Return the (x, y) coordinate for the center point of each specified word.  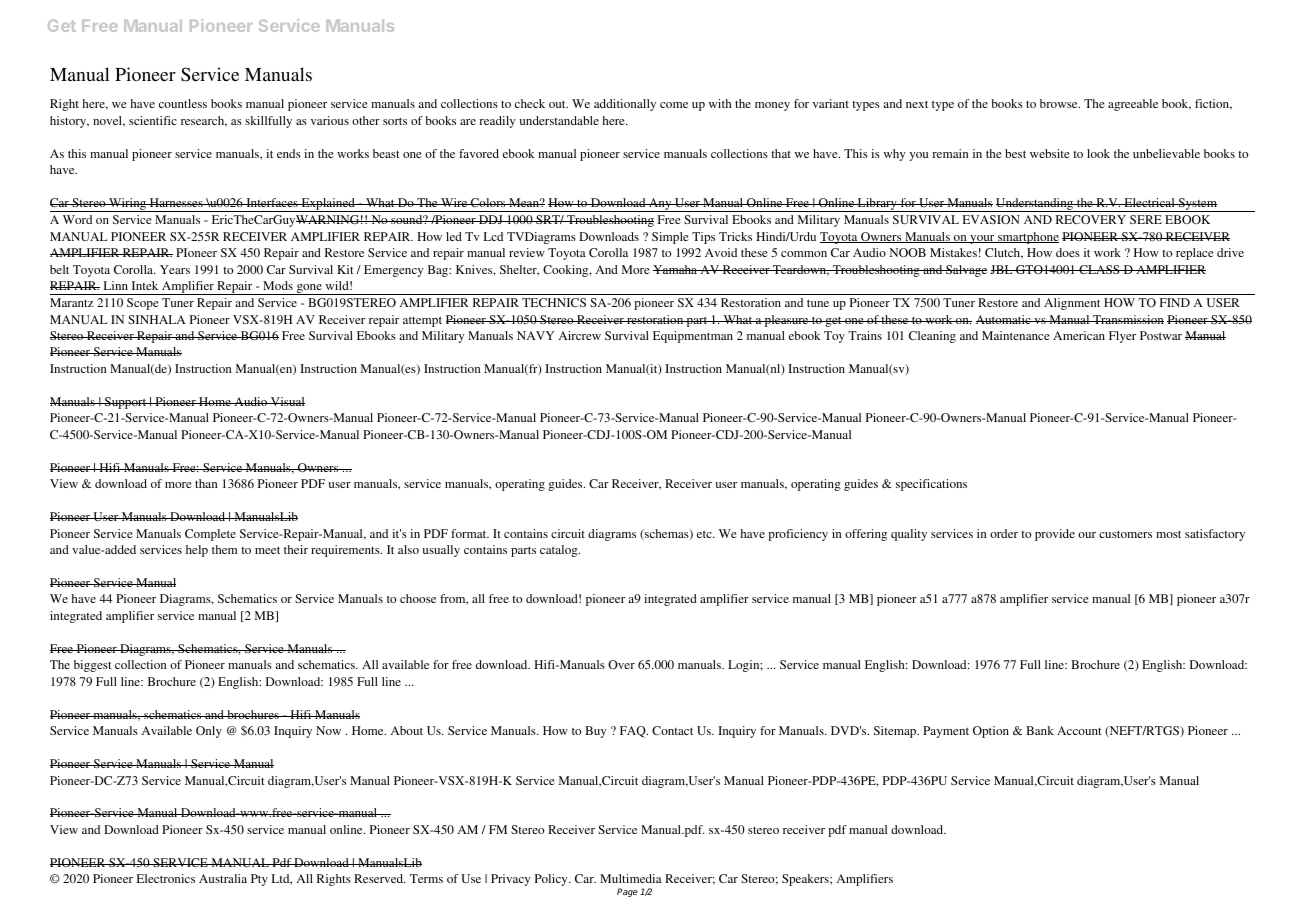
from (454, 599)
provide (1055, 535)
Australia (223, 878)
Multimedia (631, 878)
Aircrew (580, 335)
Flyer (1122, 337)
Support (126, 403)
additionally (625, 105)
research (204, 121)
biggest (93, 666)
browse (1060, 103)
